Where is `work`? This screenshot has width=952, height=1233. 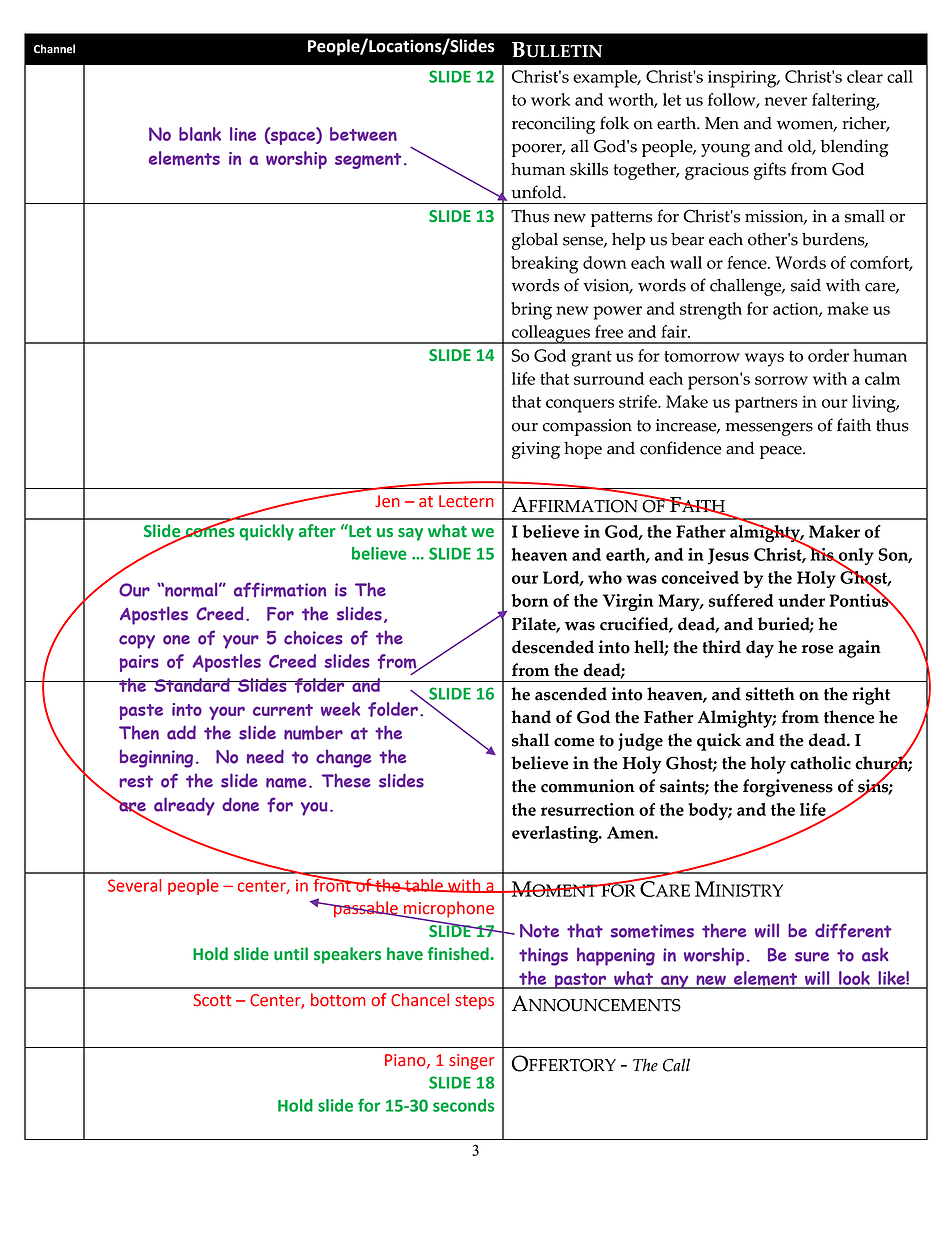 work is located at coordinates (550, 99).
